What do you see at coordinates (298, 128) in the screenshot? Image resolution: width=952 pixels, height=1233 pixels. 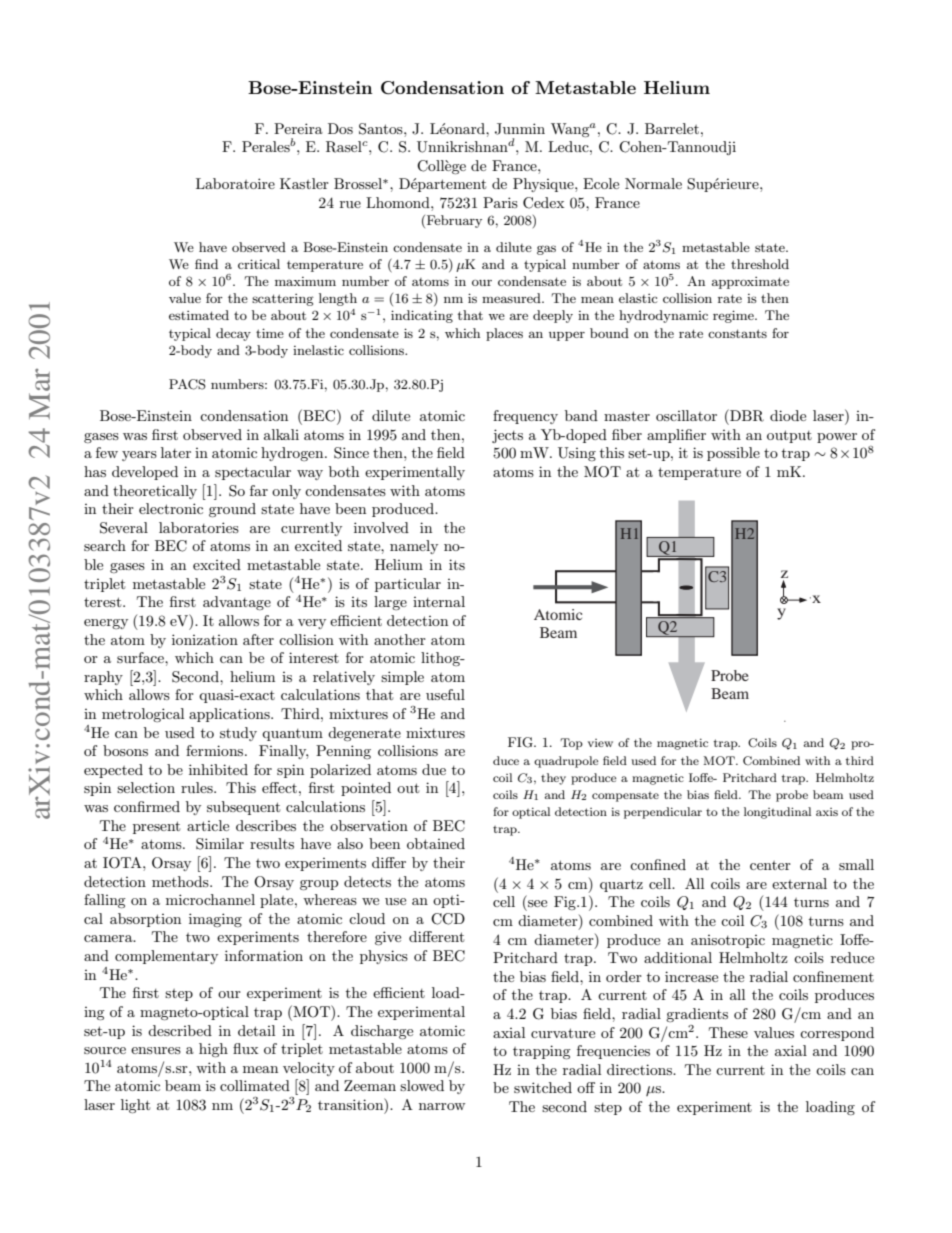 I see `Pereira` at bounding box center [298, 128].
